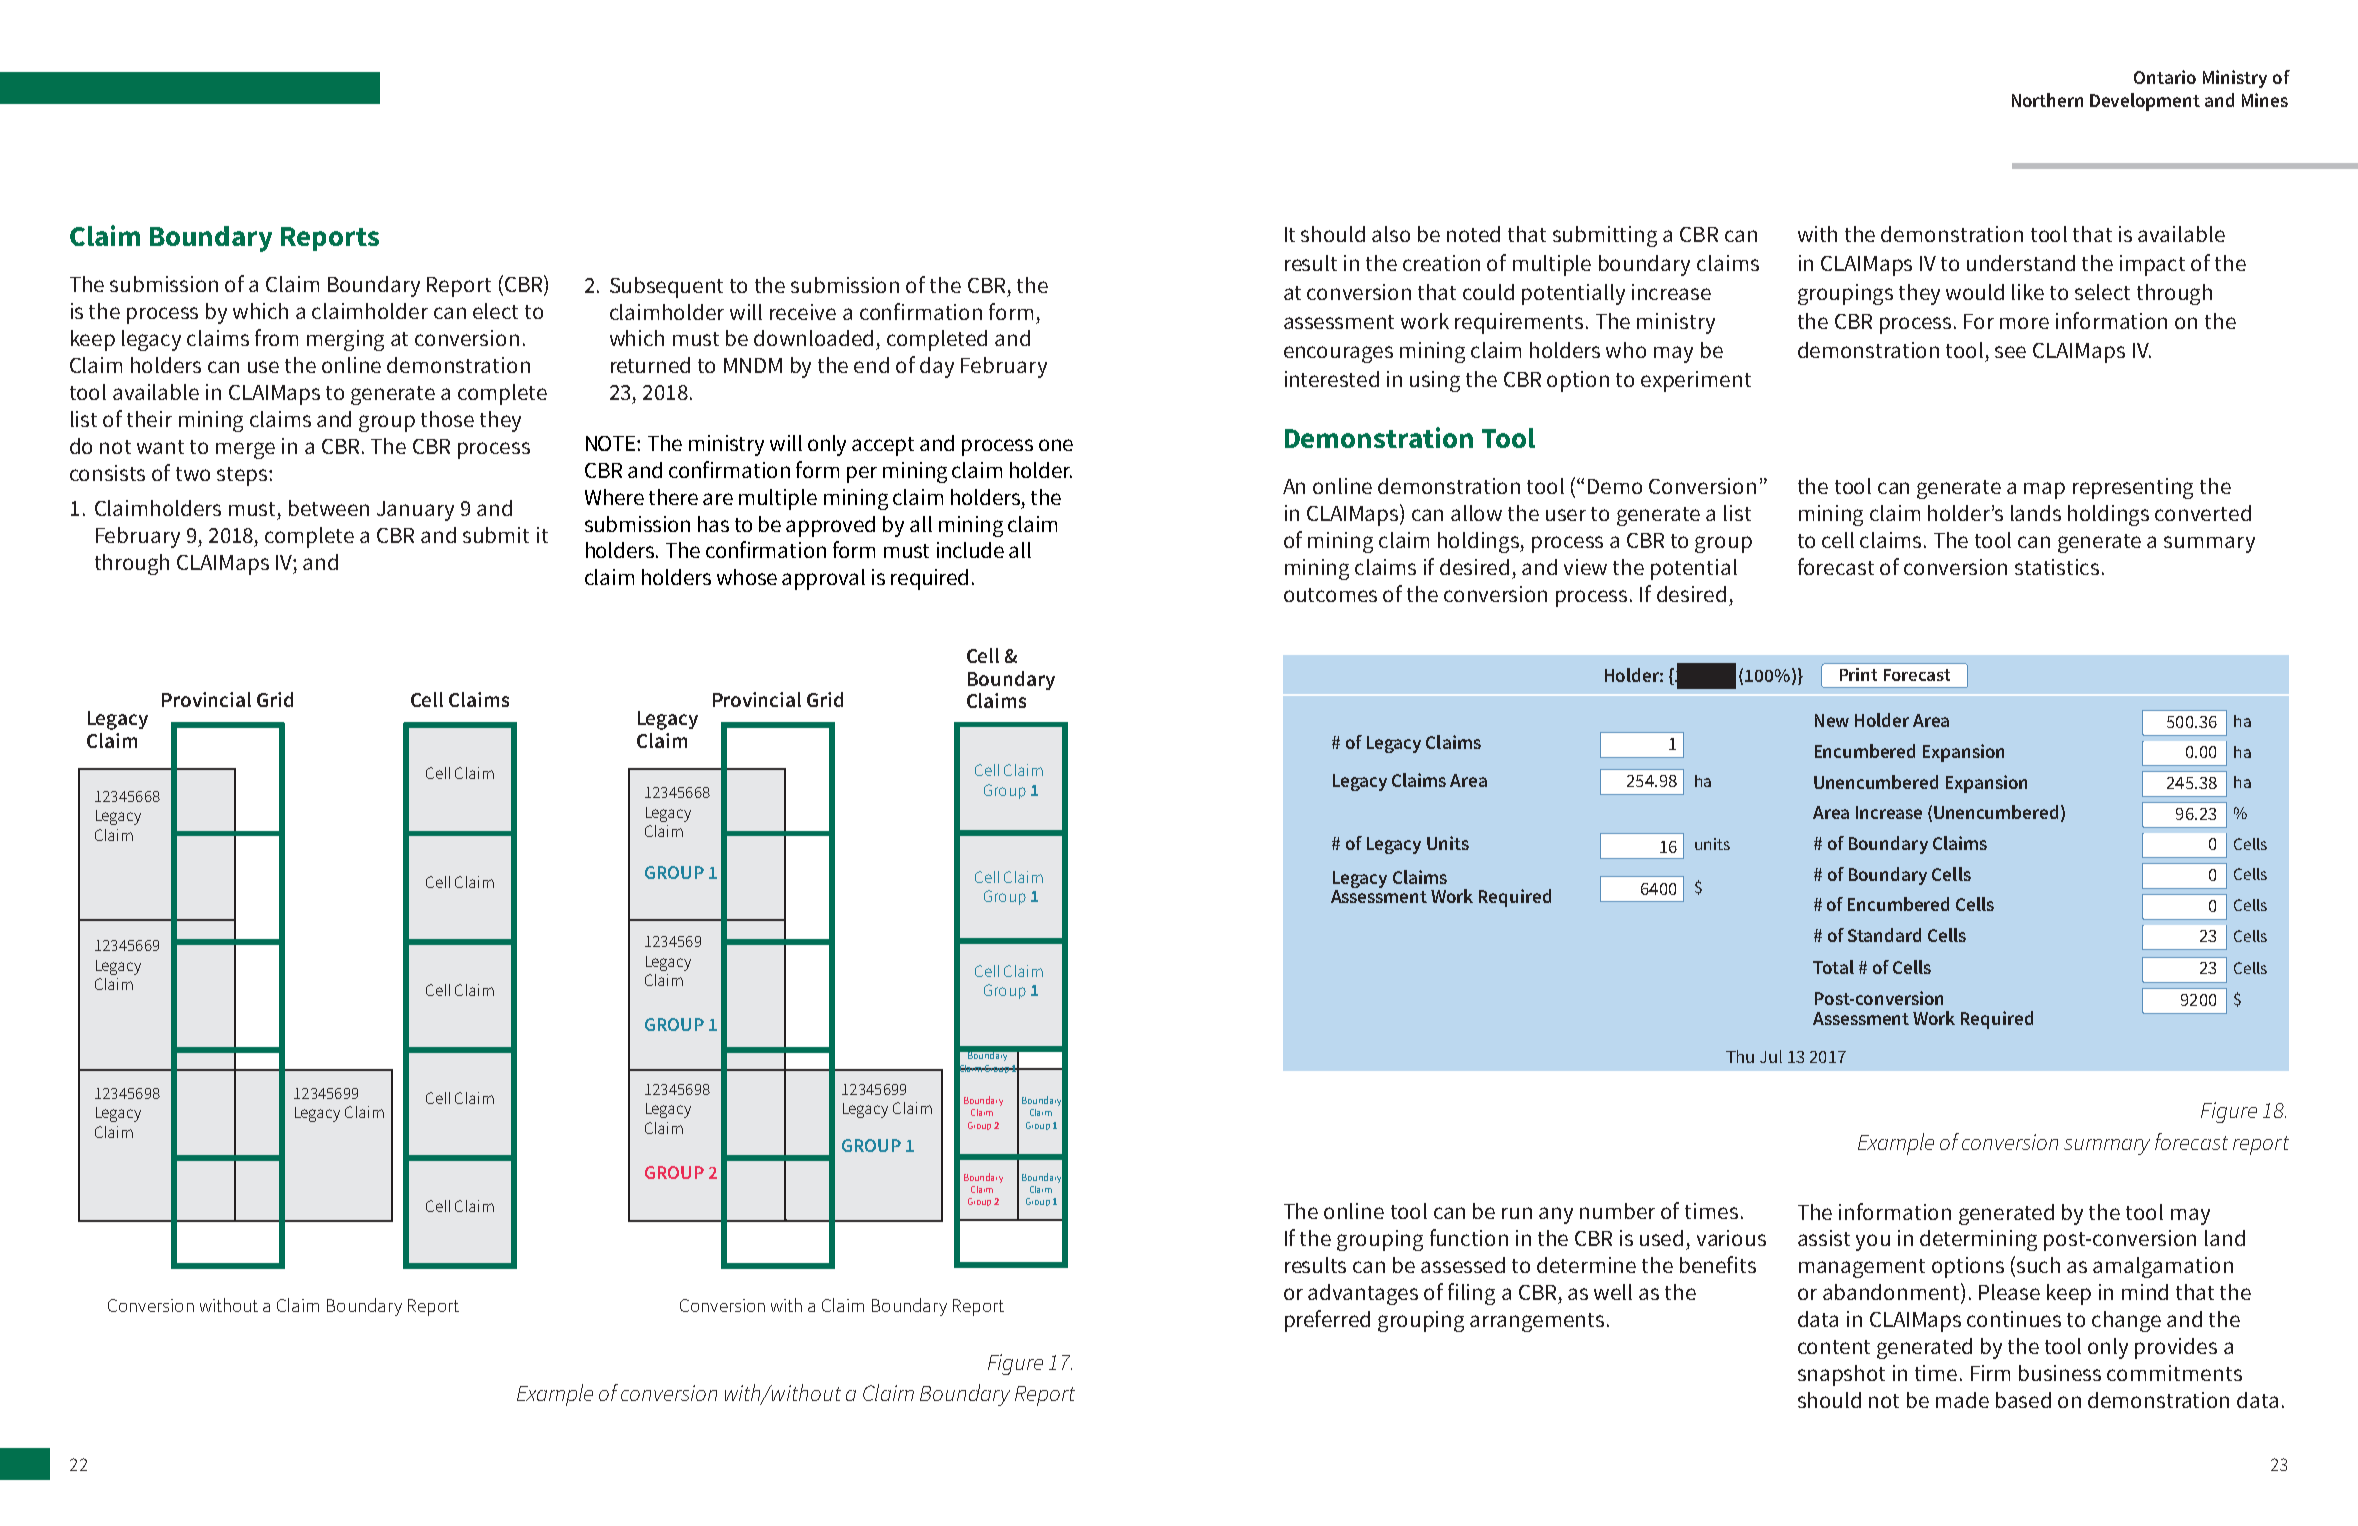  I want to click on whose, so click(747, 577).
